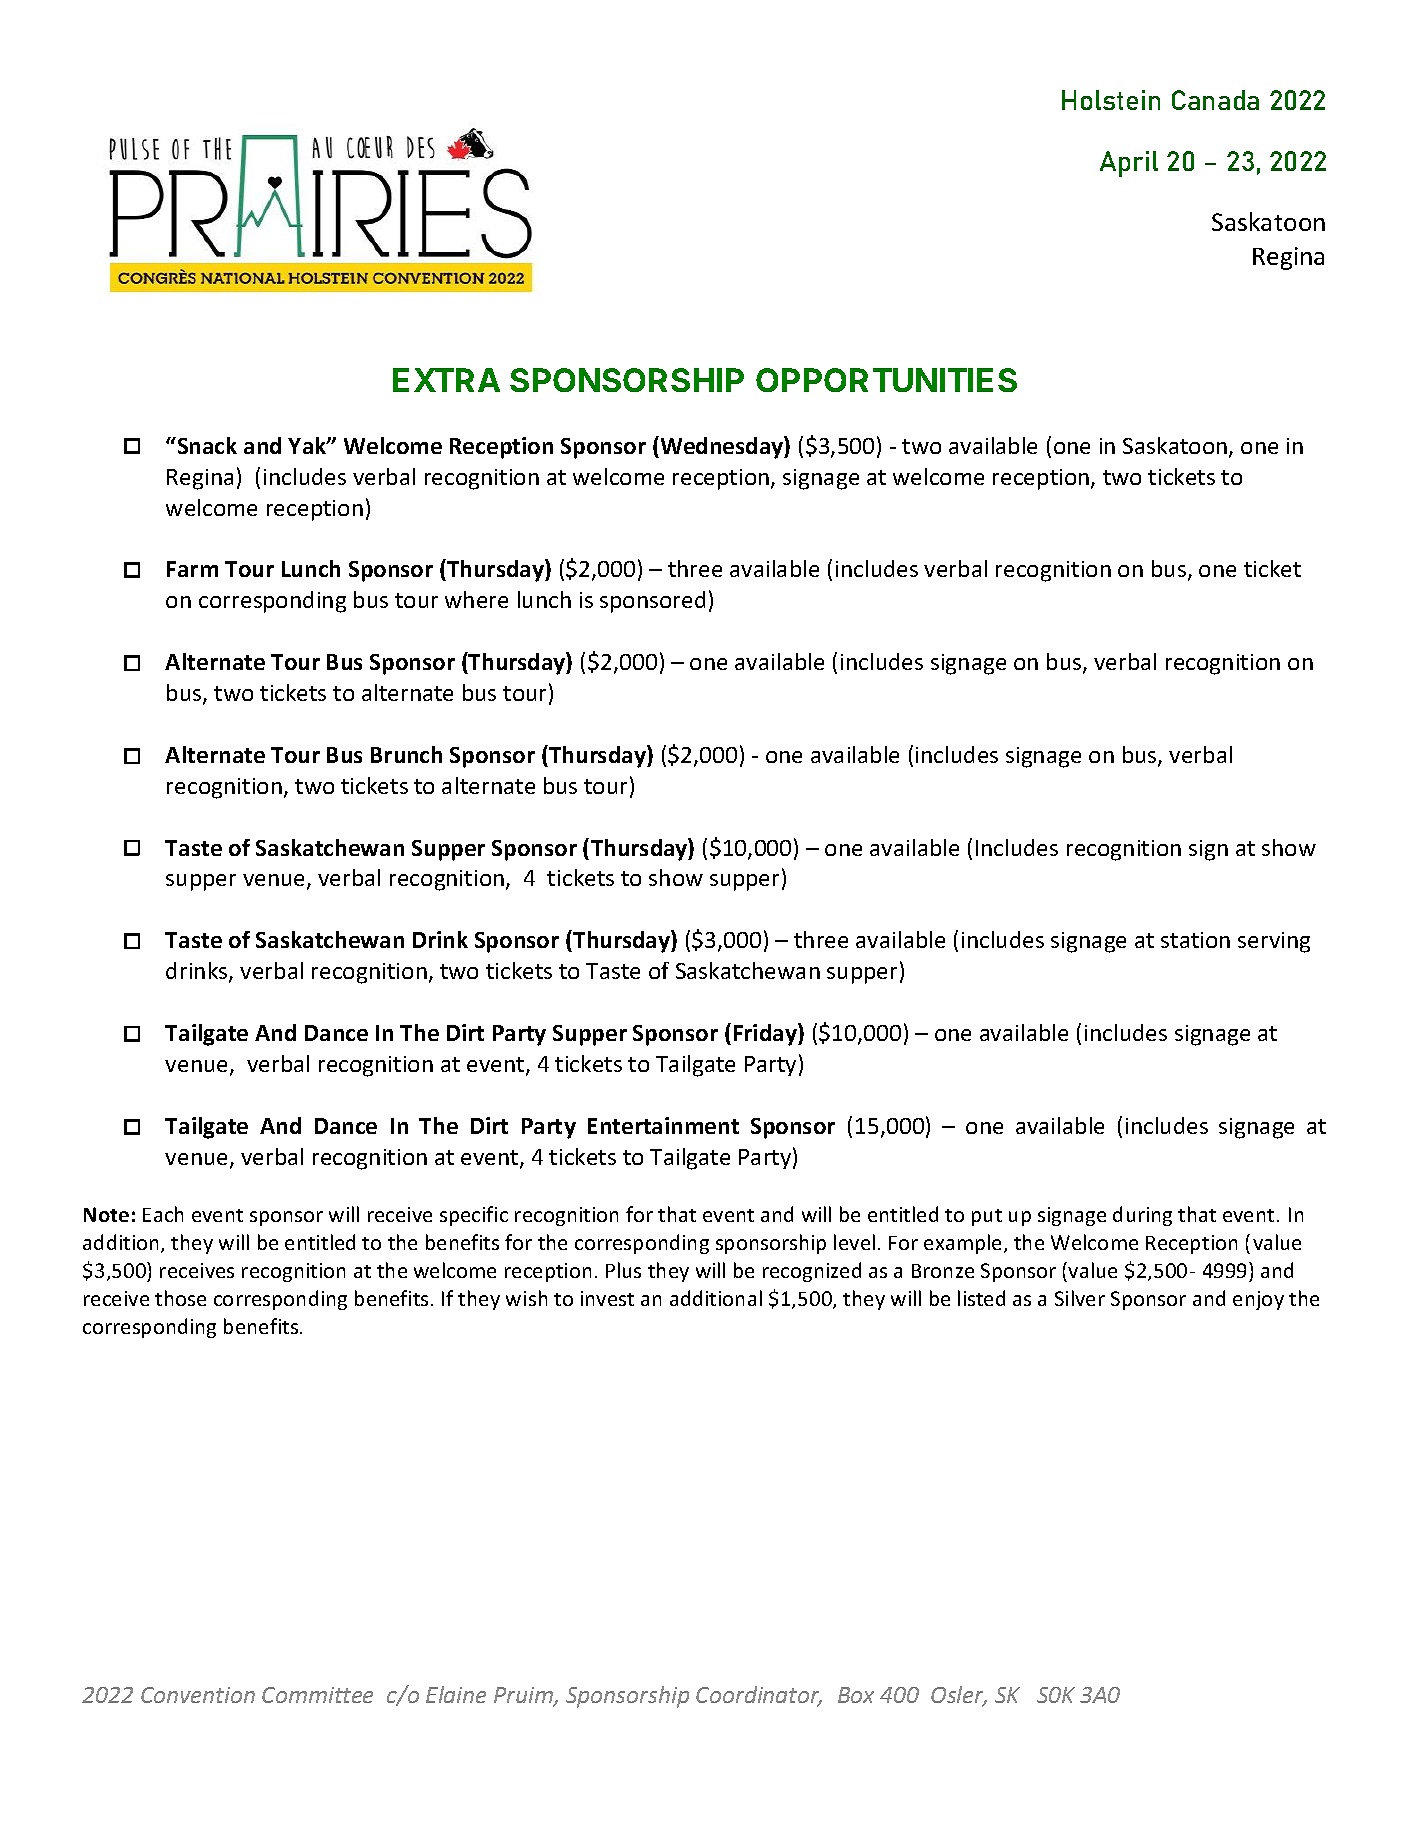 The height and width of the screenshot is (1824, 1410). What do you see at coordinates (663, 1125) in the screenshot?
I see `Entertainment` at bounding box center [663, 1125].
